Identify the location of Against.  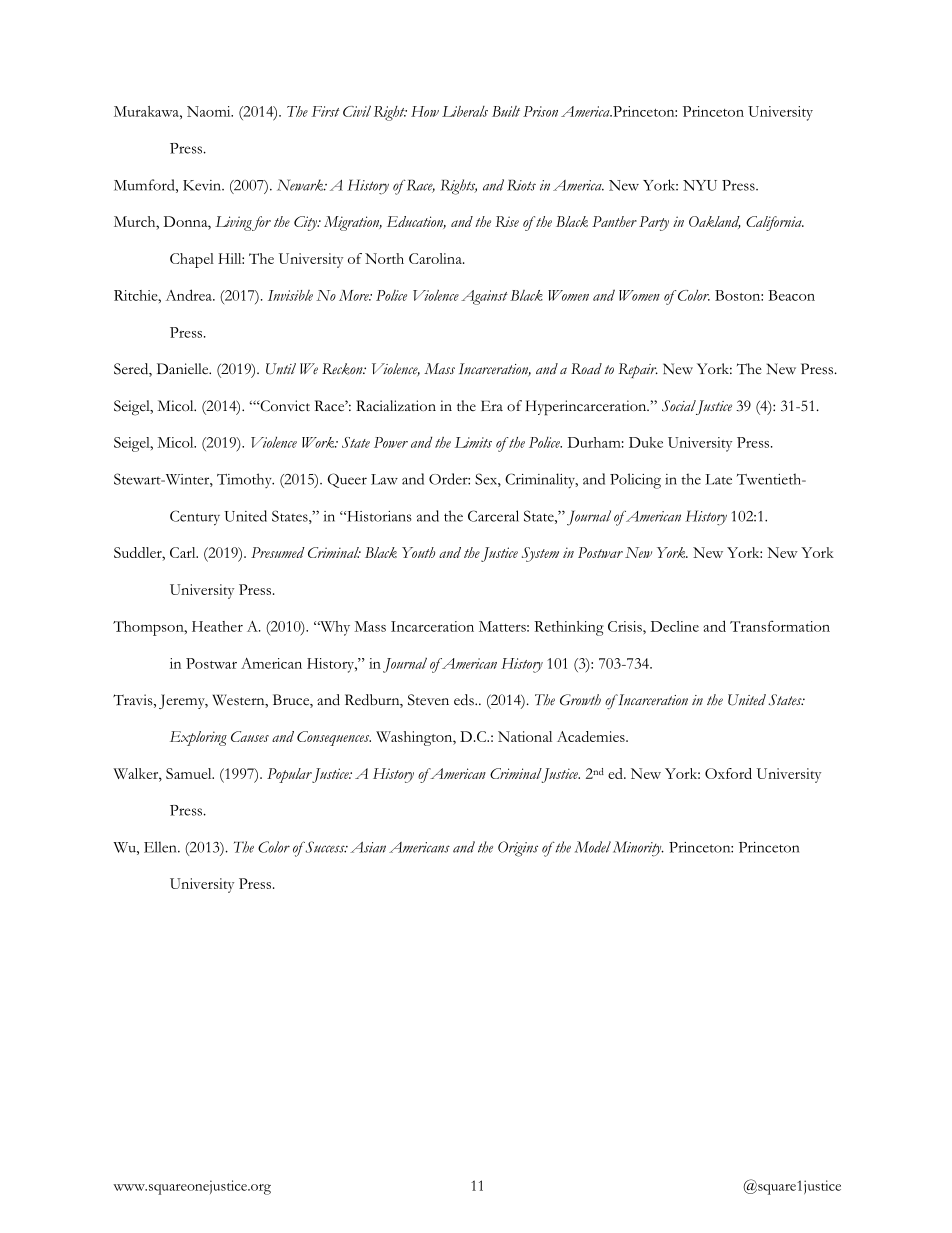
(484, 297).
